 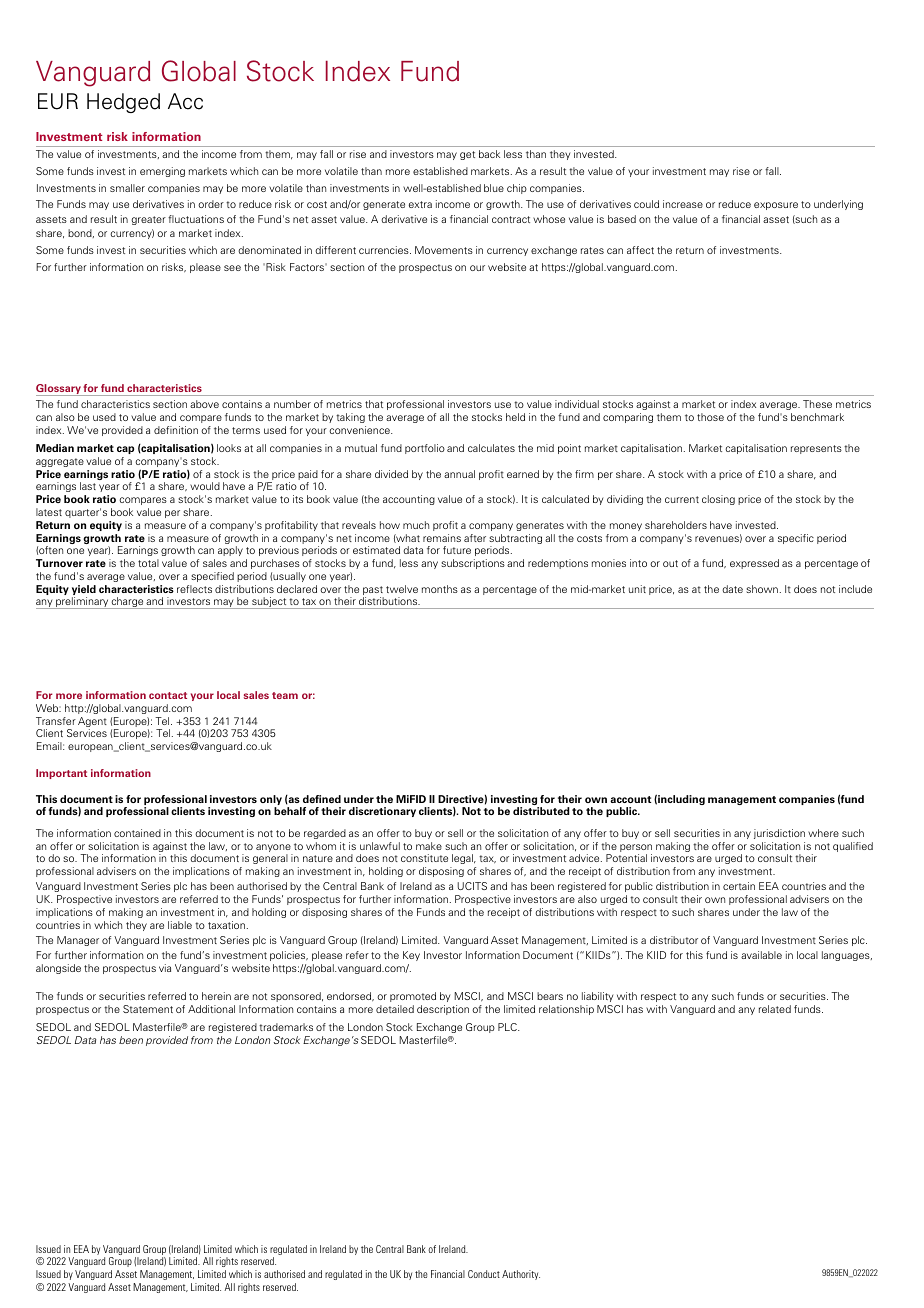 What do you see at coordinates (424, 858) in the image?
I see `constitute` at bounding box center [424, 858].
